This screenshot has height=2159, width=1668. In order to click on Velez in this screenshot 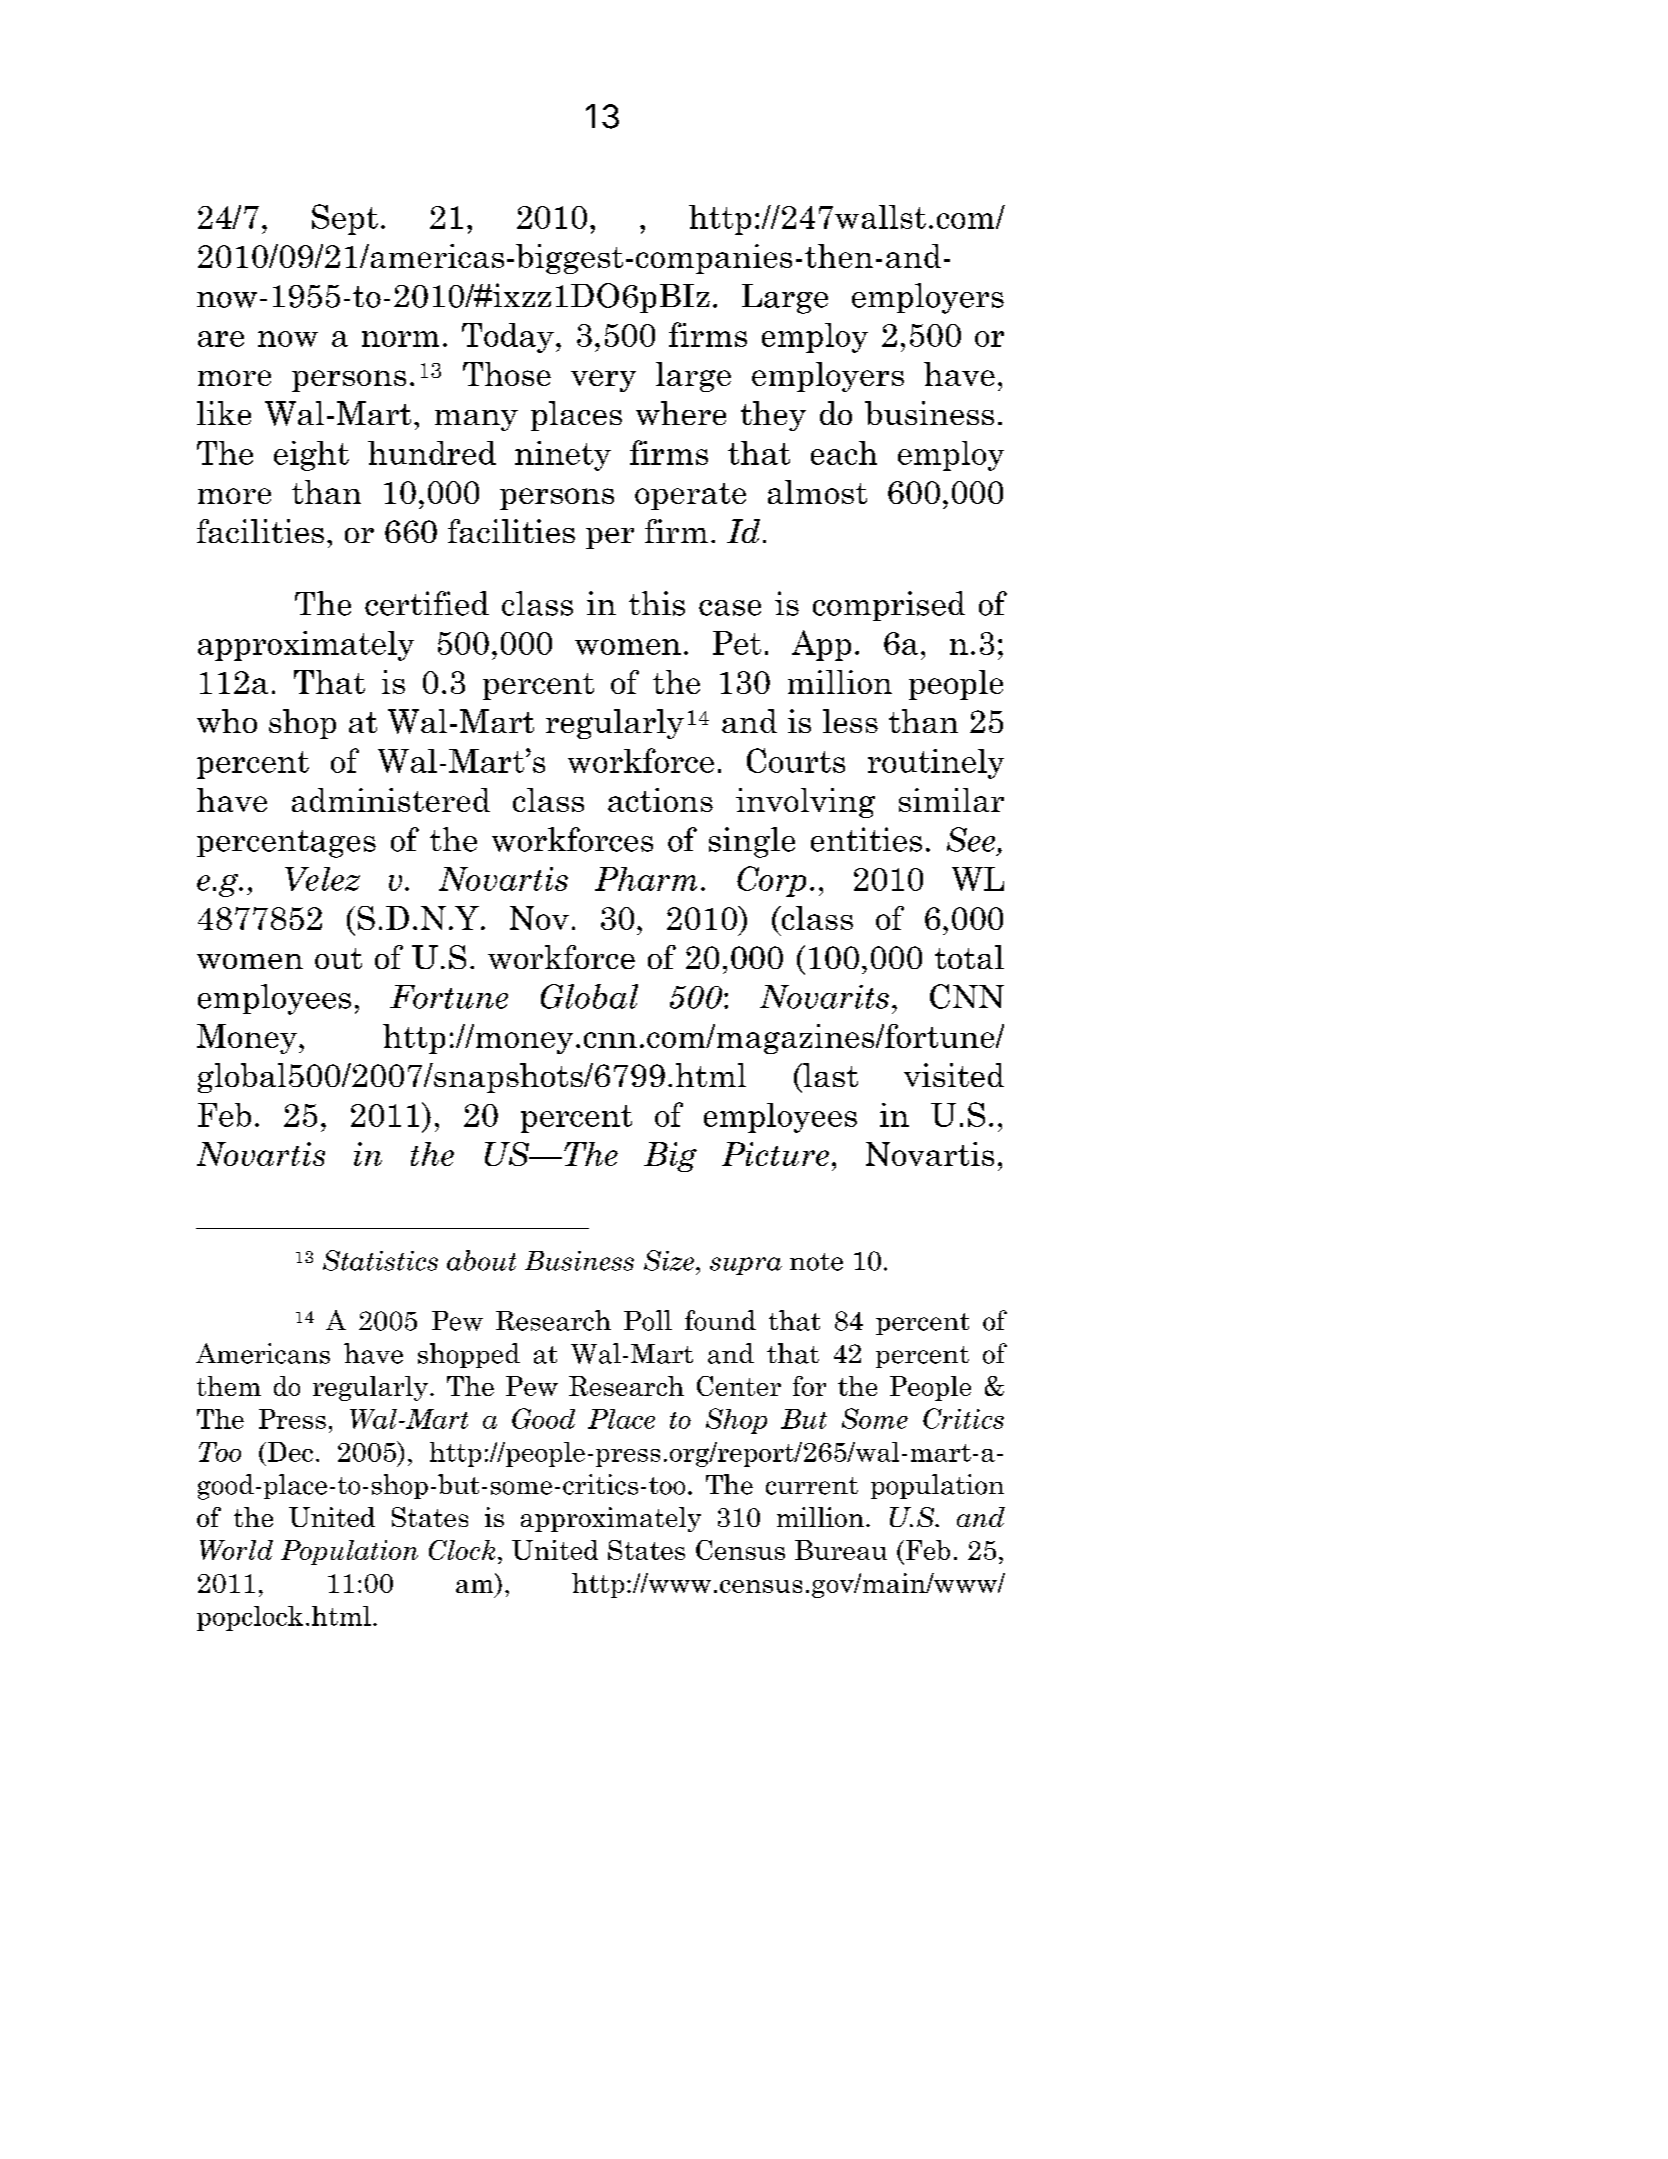, I will do `click(322, 879)`.
